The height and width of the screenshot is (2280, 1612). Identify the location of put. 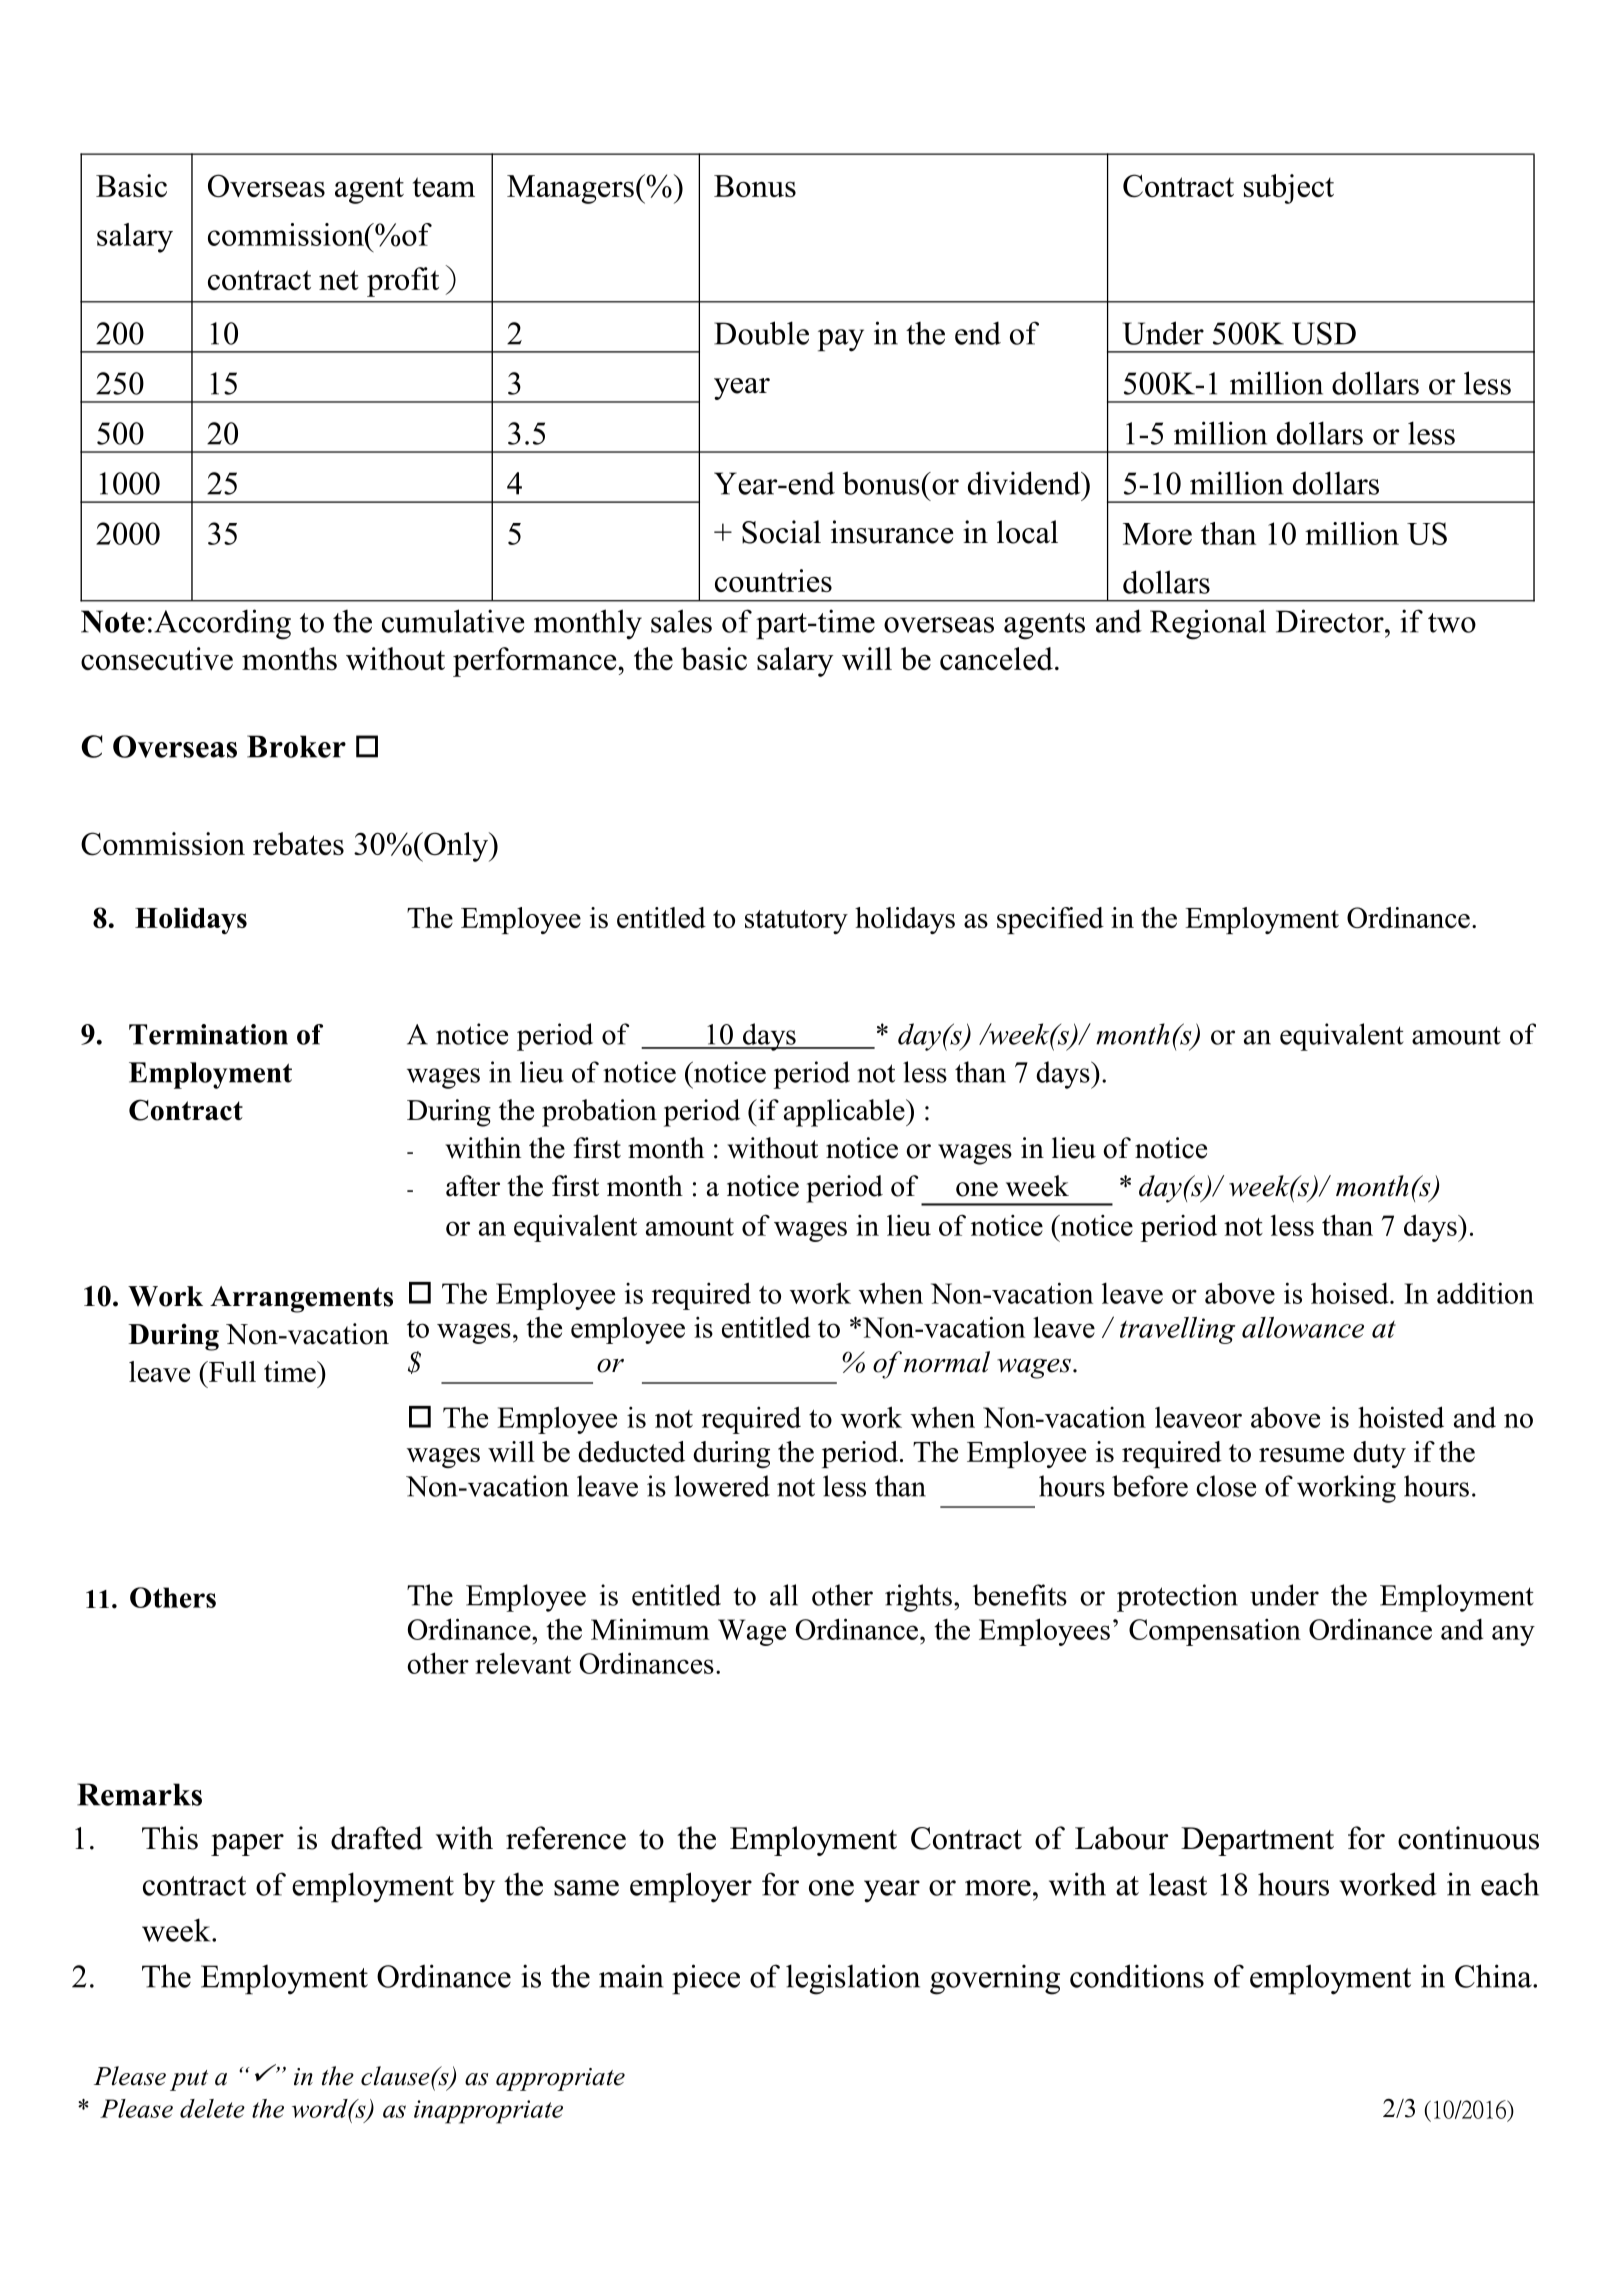
(189, 2080).
